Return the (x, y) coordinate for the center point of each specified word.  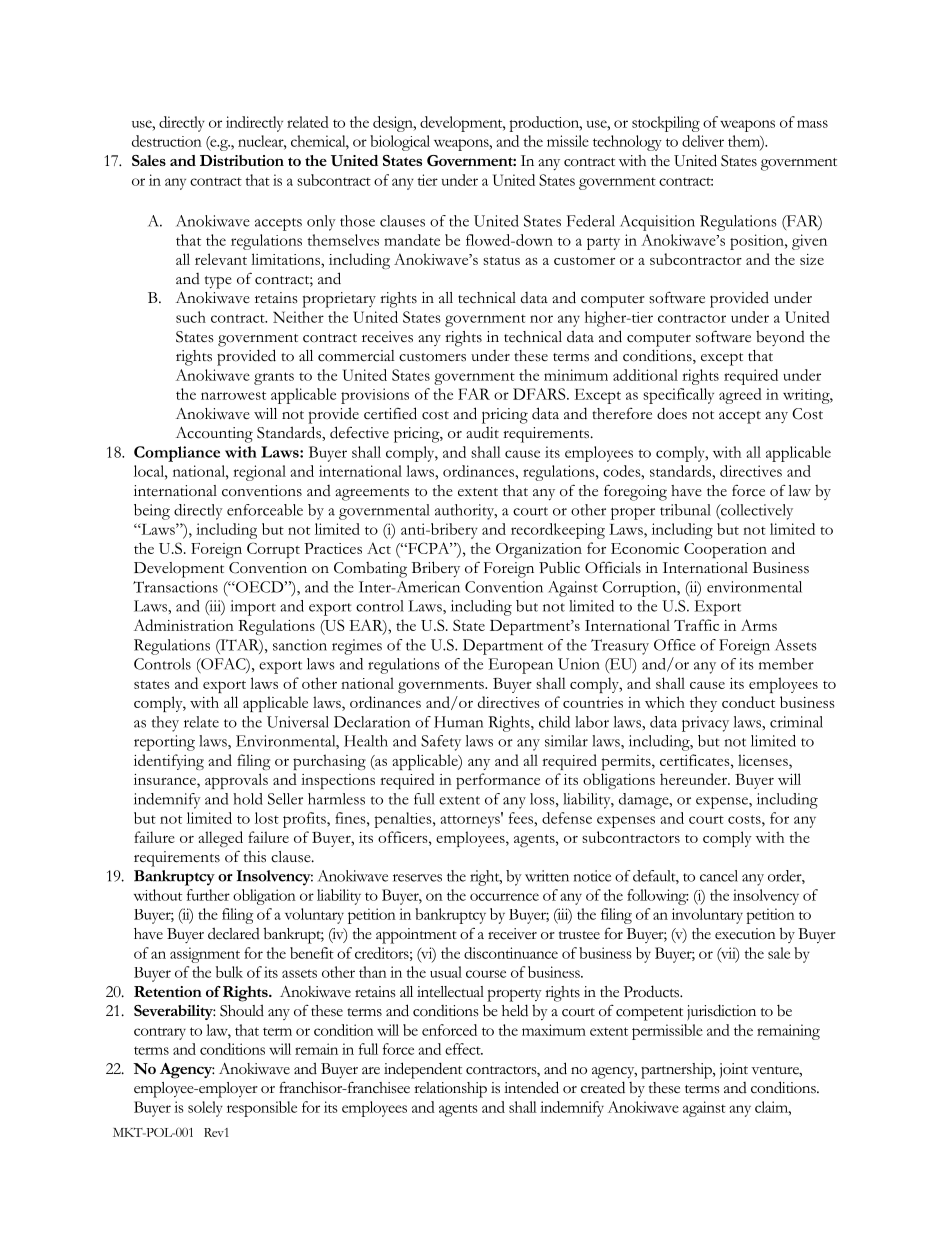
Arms (759, 625)
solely (205, 1109)
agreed (740, 396)
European (520, 666)
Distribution (242, 160)
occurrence (504, 897)
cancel (719, 876)
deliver (703, 141)
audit (482, 433)
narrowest (233, 395)
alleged (220, 839)
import (253, 608)
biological (400, 143)
